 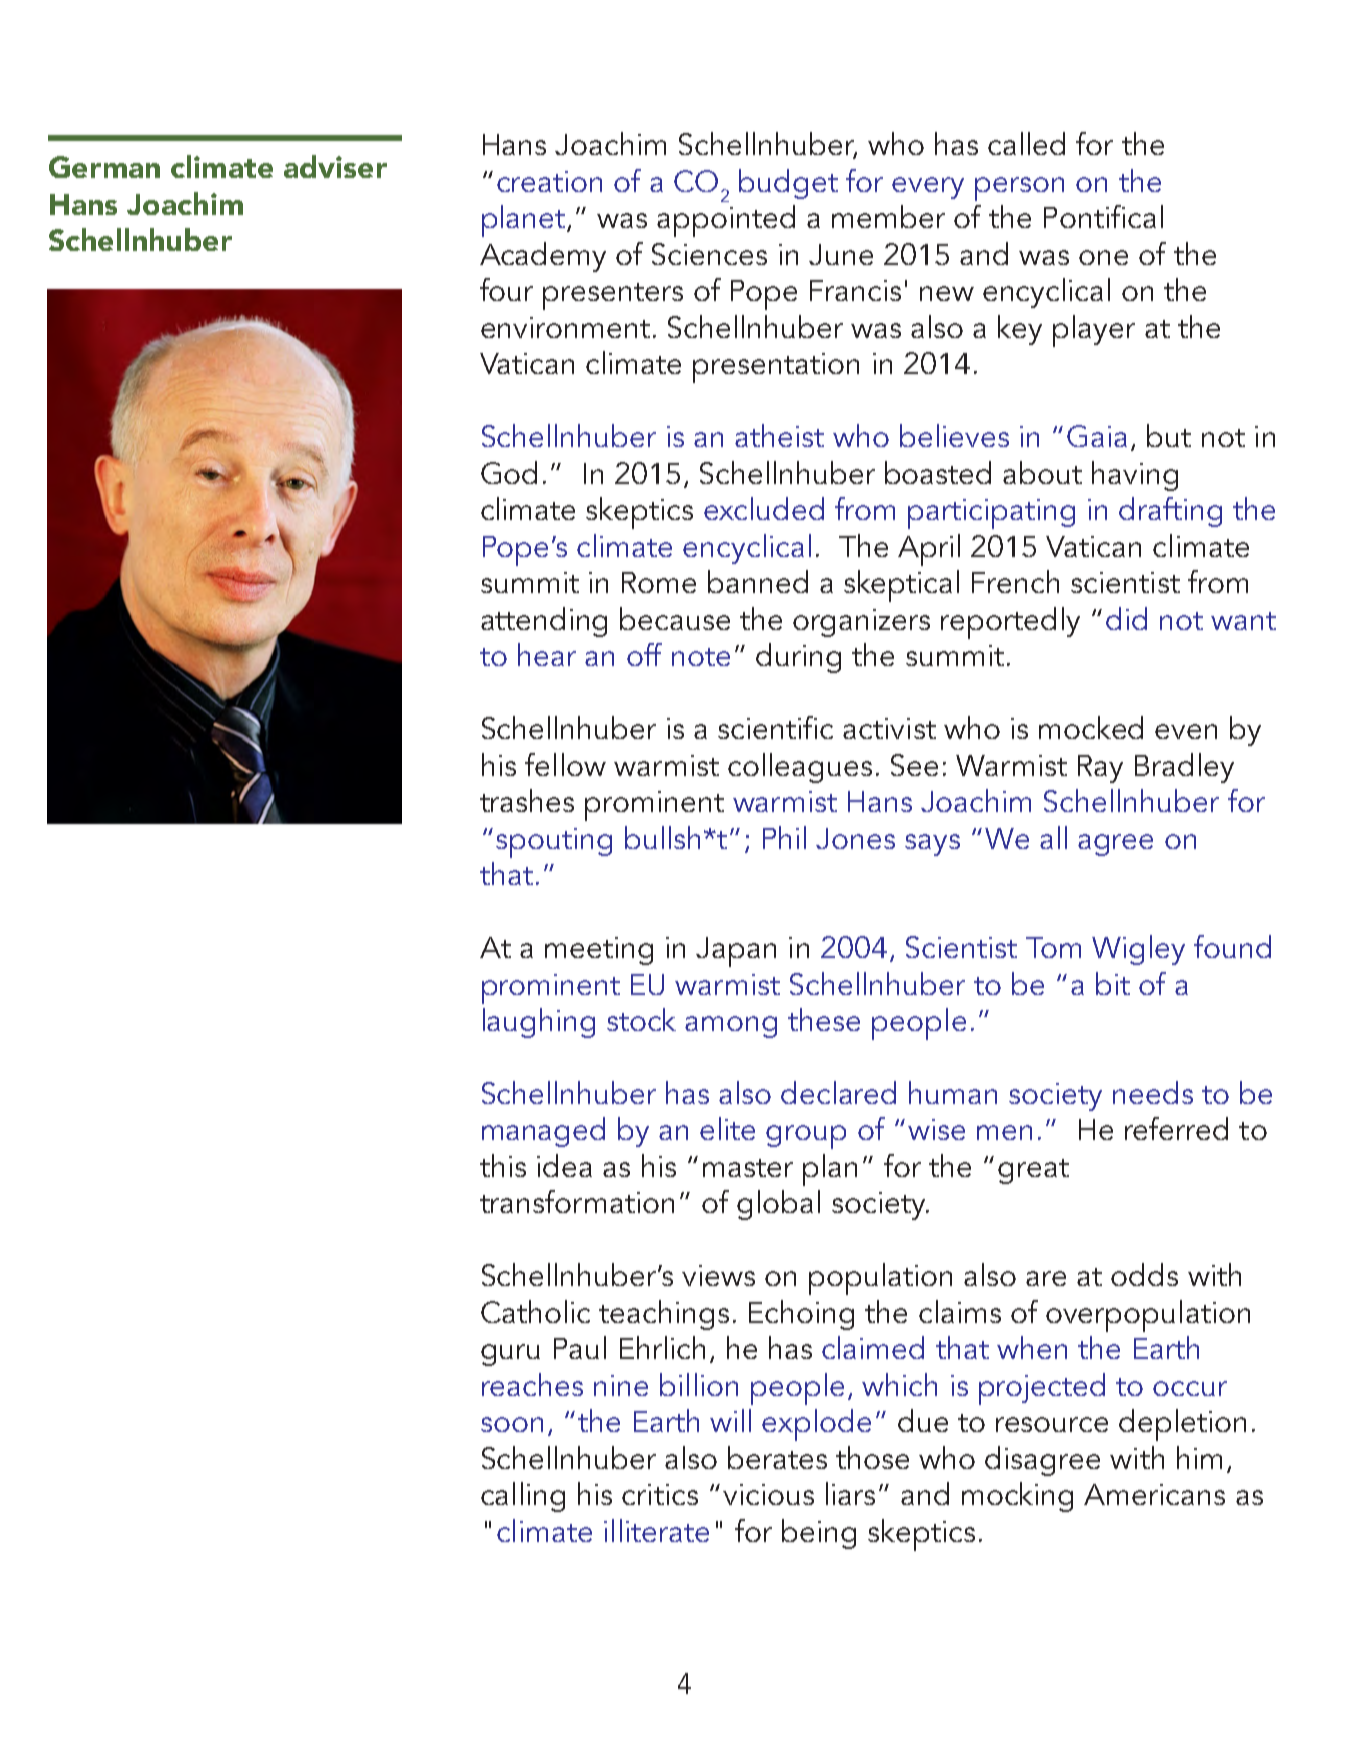 I want to click on Pontifical, so click(x=1103, y=216).
